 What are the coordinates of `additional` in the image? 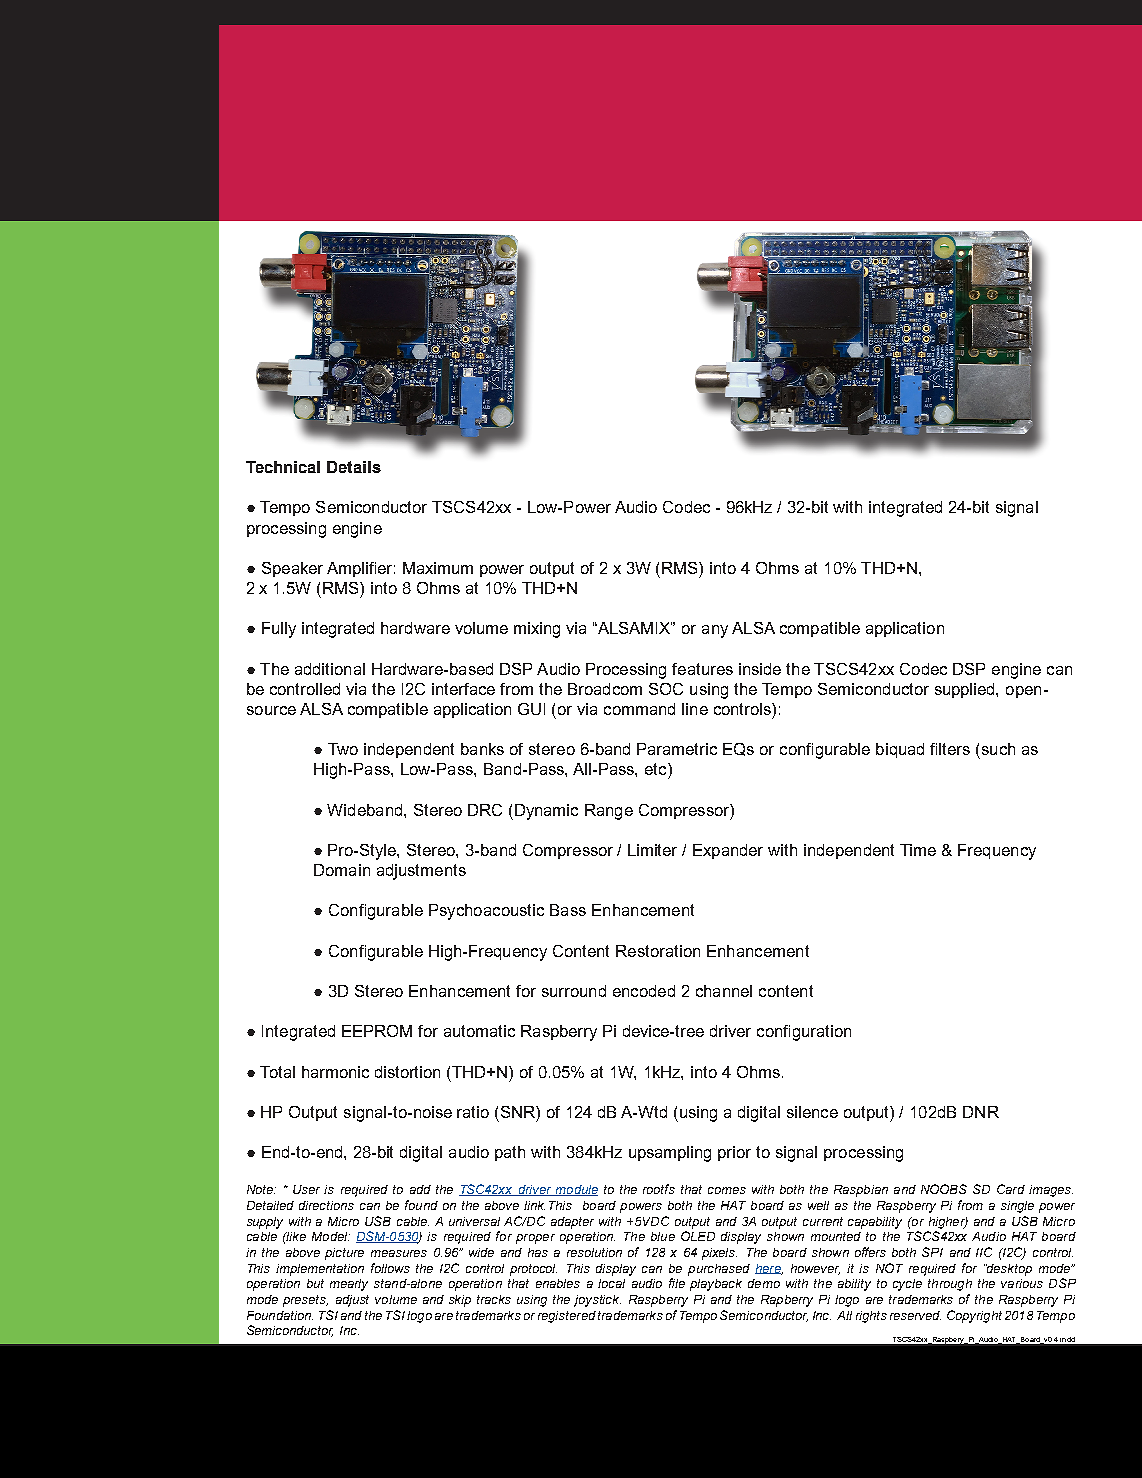 It's located at (330, 669).
